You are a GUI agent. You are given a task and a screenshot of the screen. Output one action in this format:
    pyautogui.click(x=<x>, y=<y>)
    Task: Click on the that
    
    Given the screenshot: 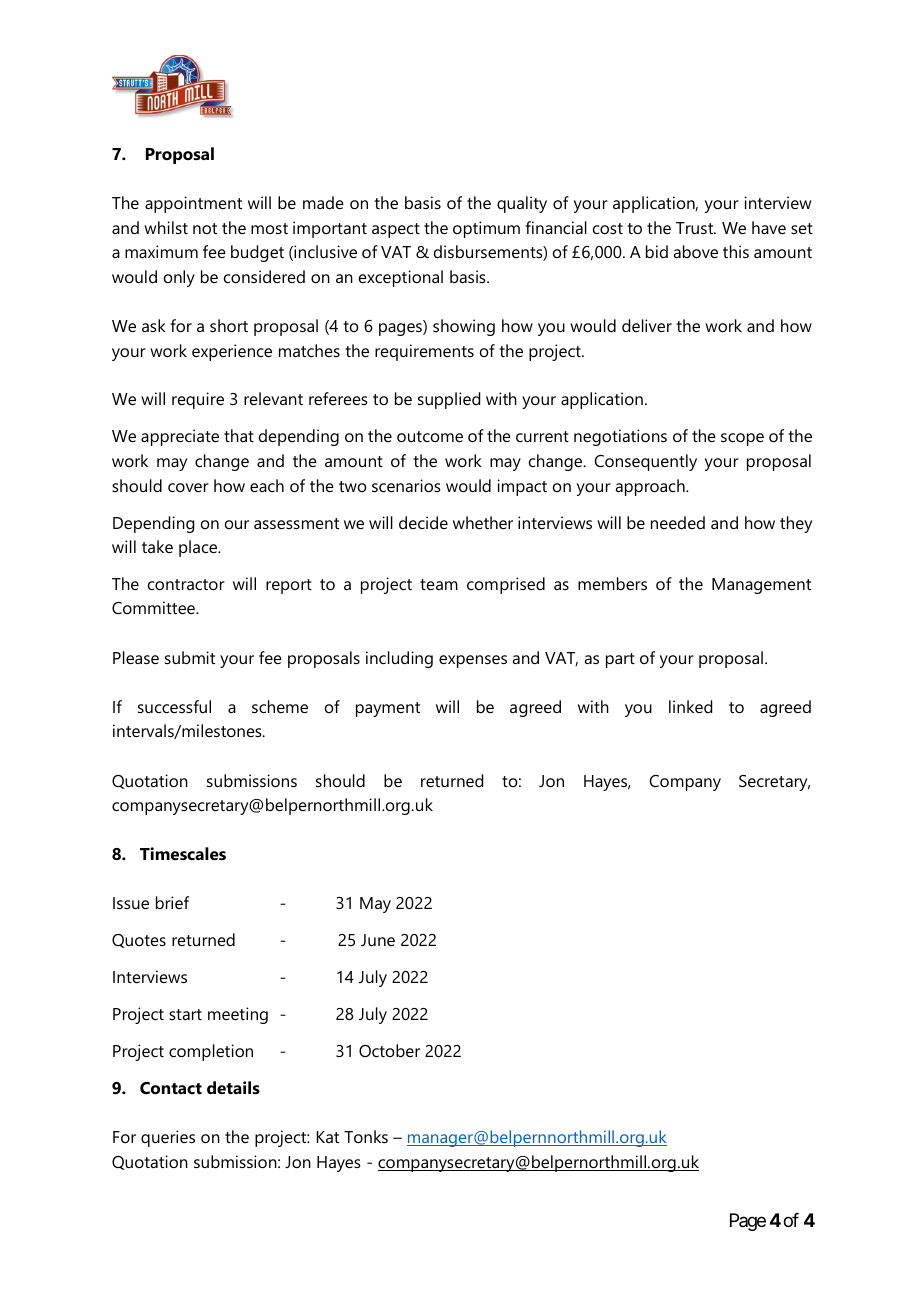 What is the action you would take?
    pyautogui.click(x=239, y=435)
